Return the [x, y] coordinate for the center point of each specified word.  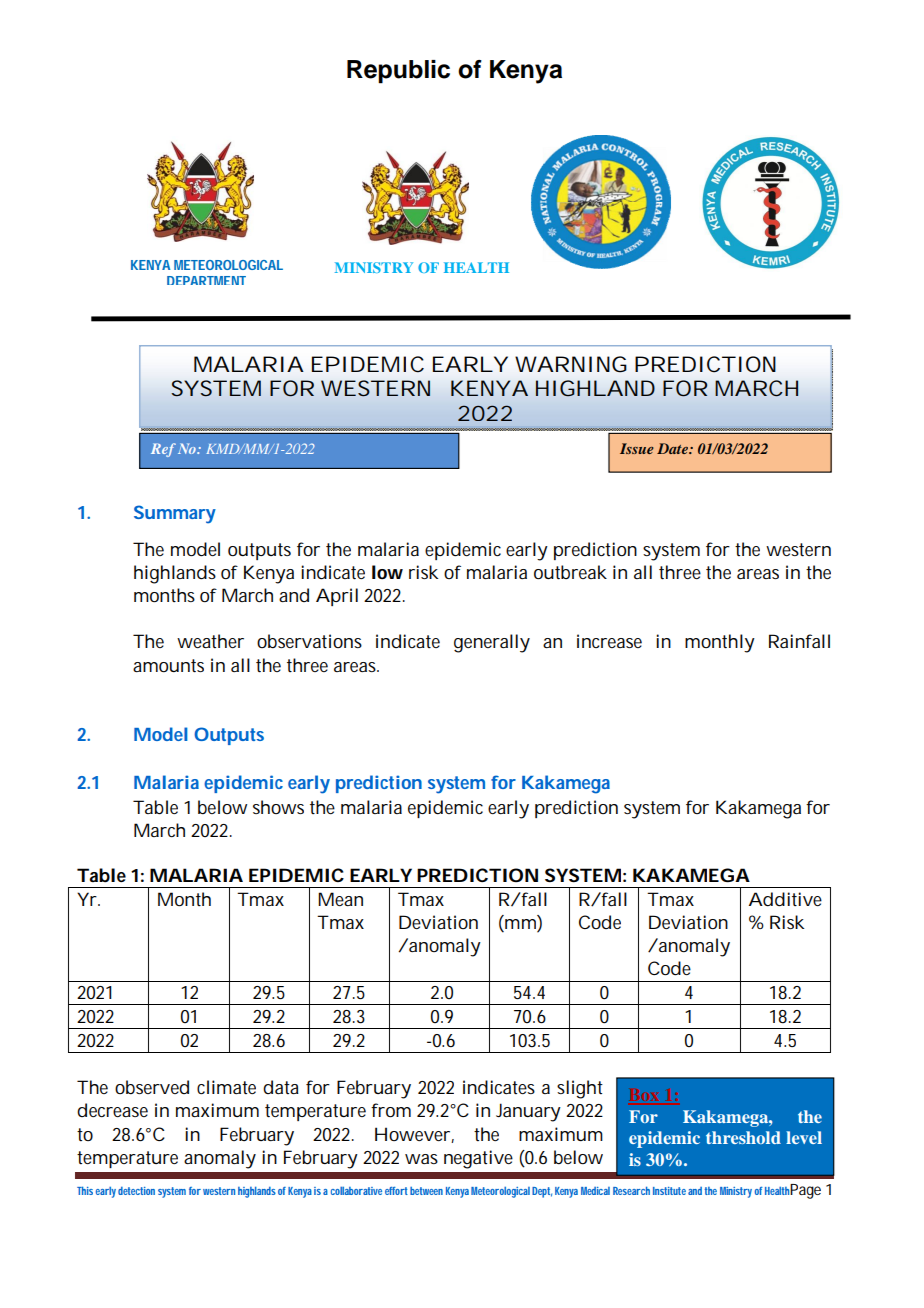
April [337, 597]
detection [136, 1191]
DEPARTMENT [206, 280]
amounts [168, 666]
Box [643, 1095]
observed [152, 1087]
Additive [785, 899]
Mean [340, 899]
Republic [398, 72]
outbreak [570, 572]
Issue [637, 448]
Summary [175, 514]
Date [673, 448]
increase [609, 641]
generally [492, 643]
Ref [163, 450]
